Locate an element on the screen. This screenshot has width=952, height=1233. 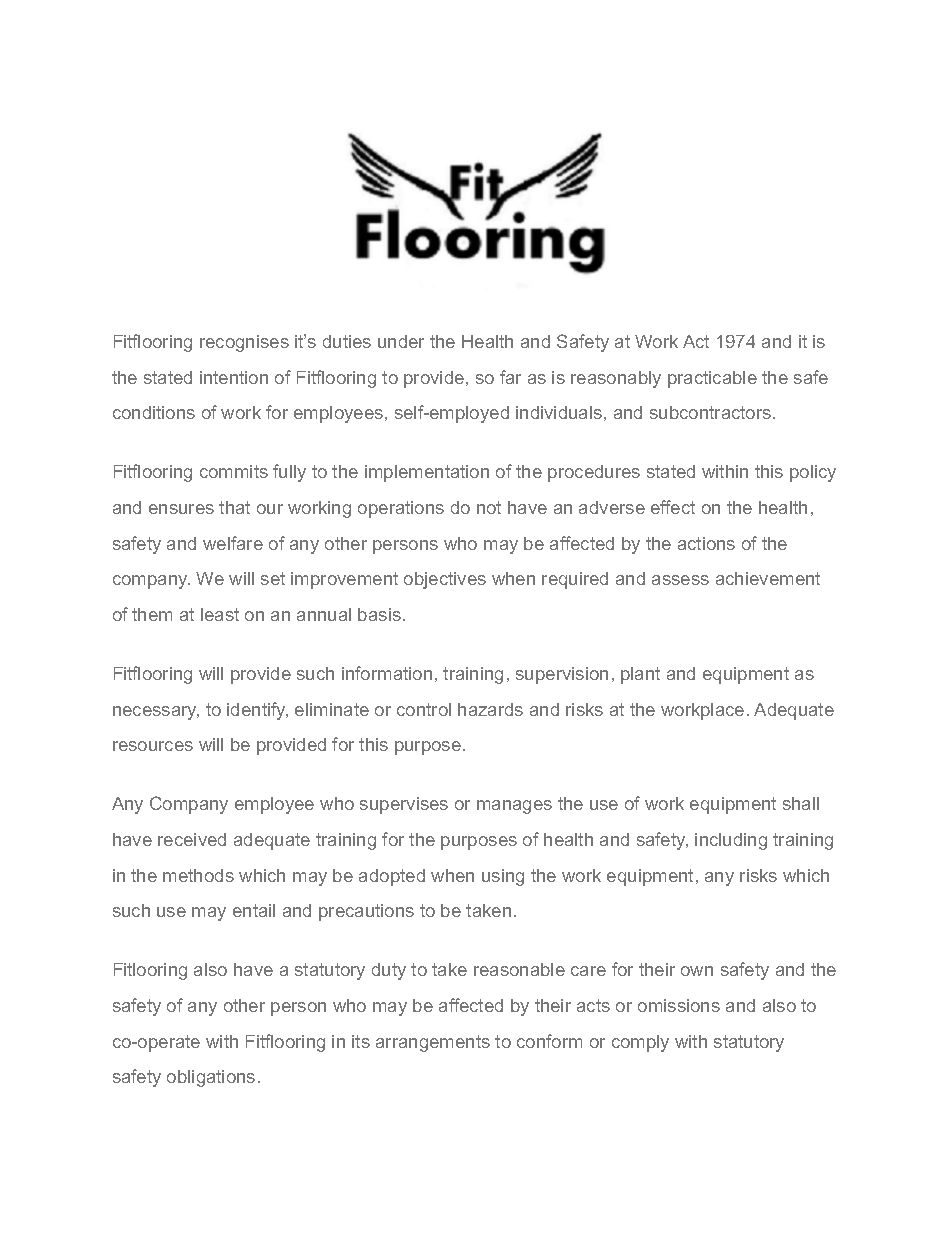
plant is located at coordinates (640, 675).
